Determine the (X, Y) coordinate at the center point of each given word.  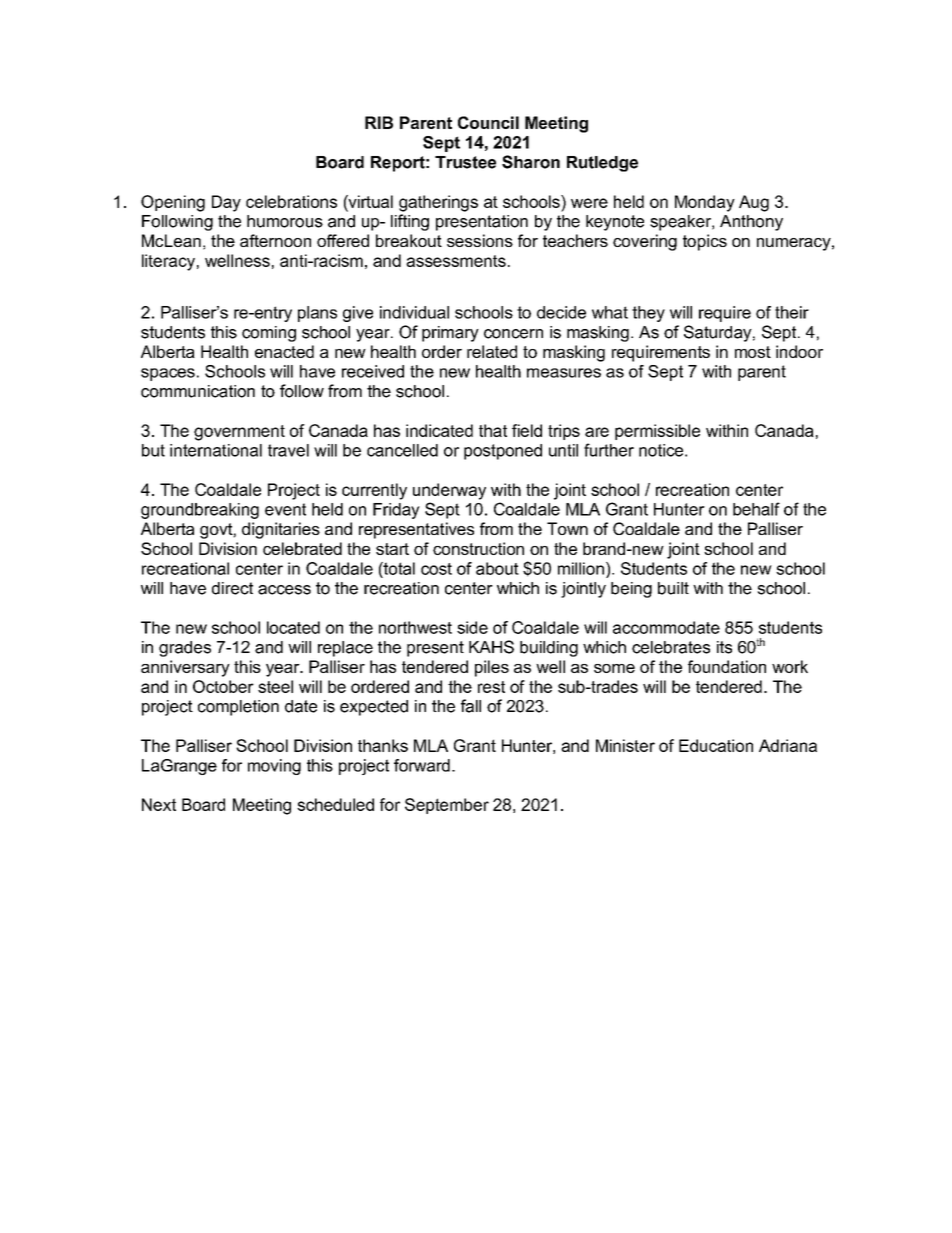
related (492, 351)
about (497, 568)
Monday (705, 203)
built (673, 588)
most (753, 352)
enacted (284, 351)
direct (232, 588)
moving (274, 767)
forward (422, 765)
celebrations (291, 201)
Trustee (465, 162)
